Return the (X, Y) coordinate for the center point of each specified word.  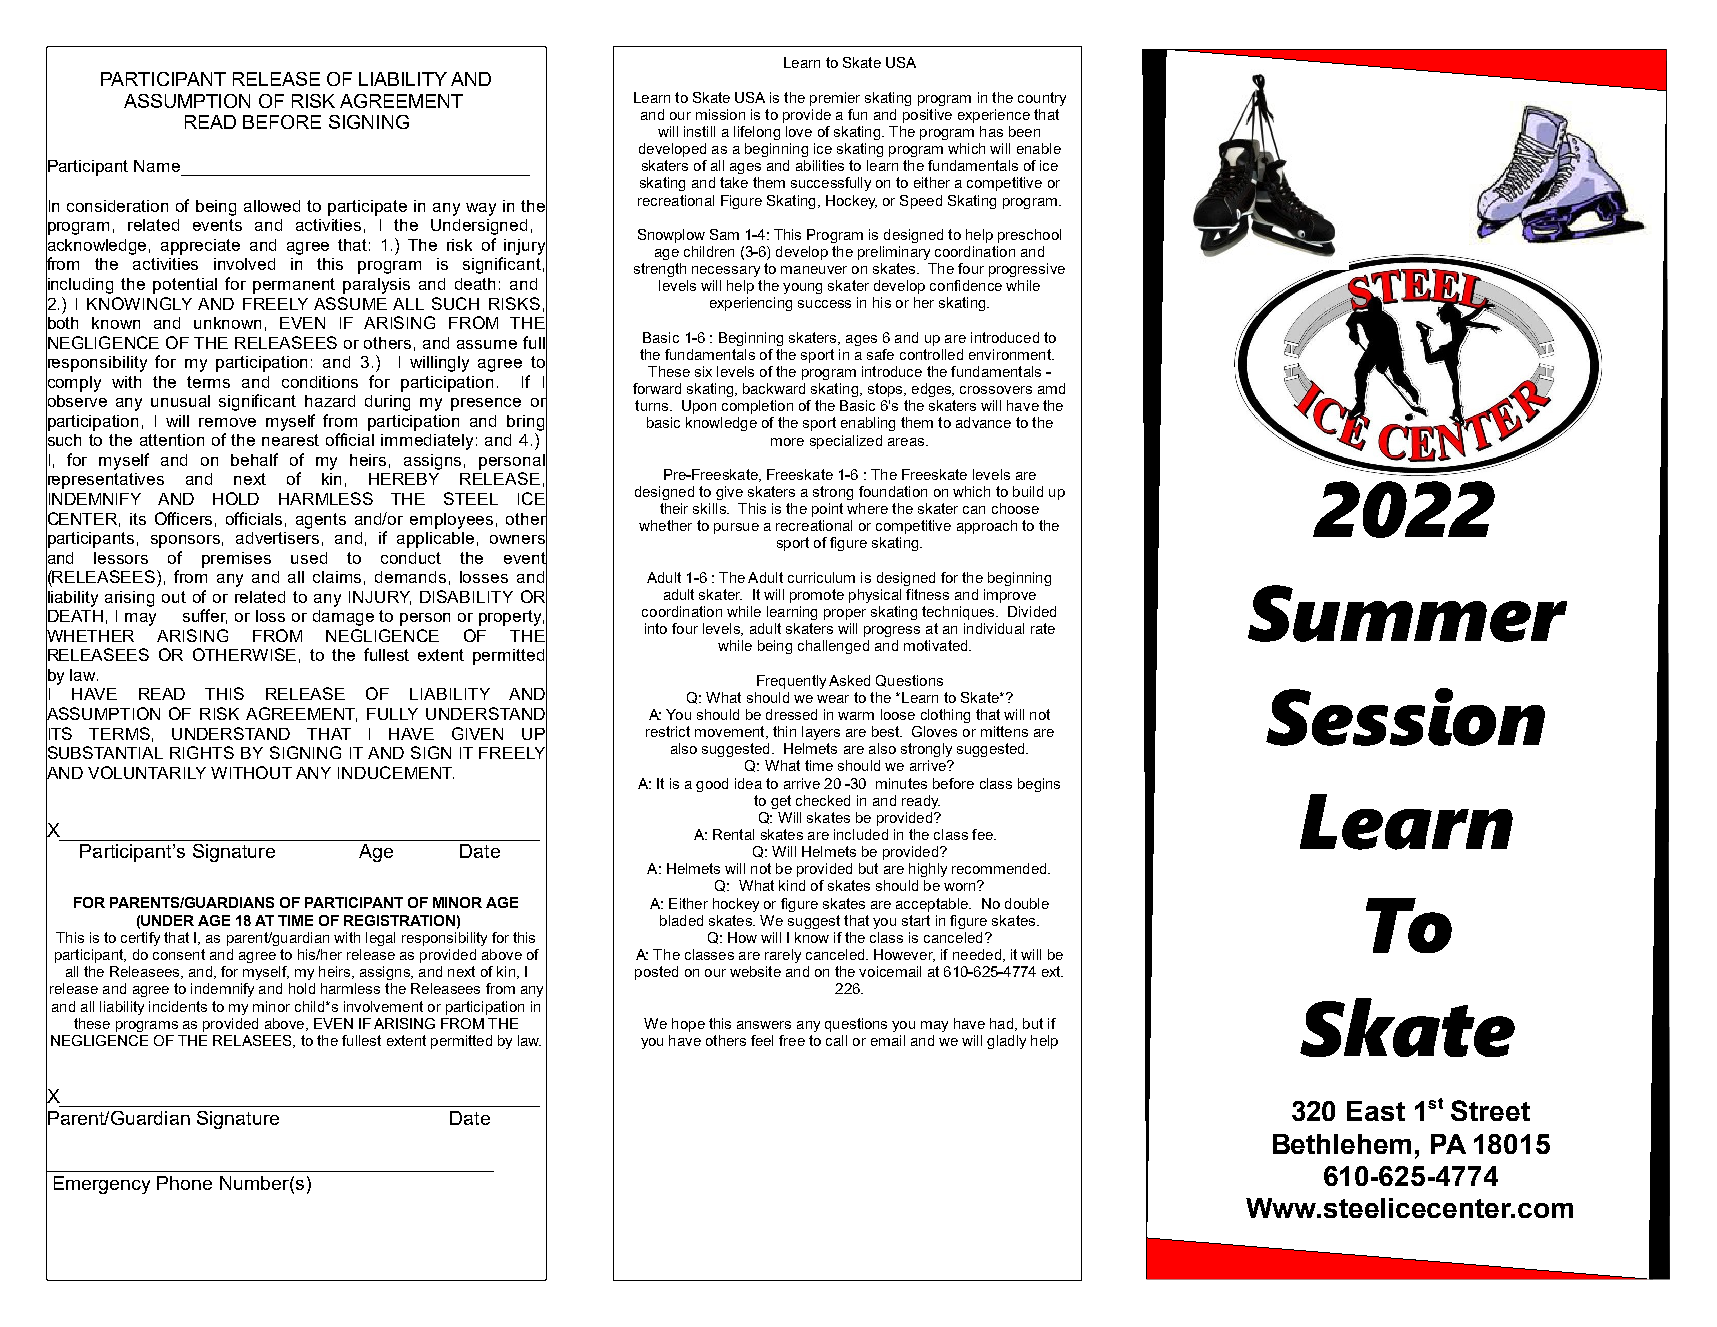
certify (140, 939)
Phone (184, 1183)
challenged (833, 647)
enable (1039, 148)
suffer (205, 616)
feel (762, 1040)
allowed (272, 206)
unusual (180, 401)
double (1027, 903)
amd (1051, 388)
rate (1043, 628)
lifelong (757, 133)
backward (774, 388)
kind (792, 885)
